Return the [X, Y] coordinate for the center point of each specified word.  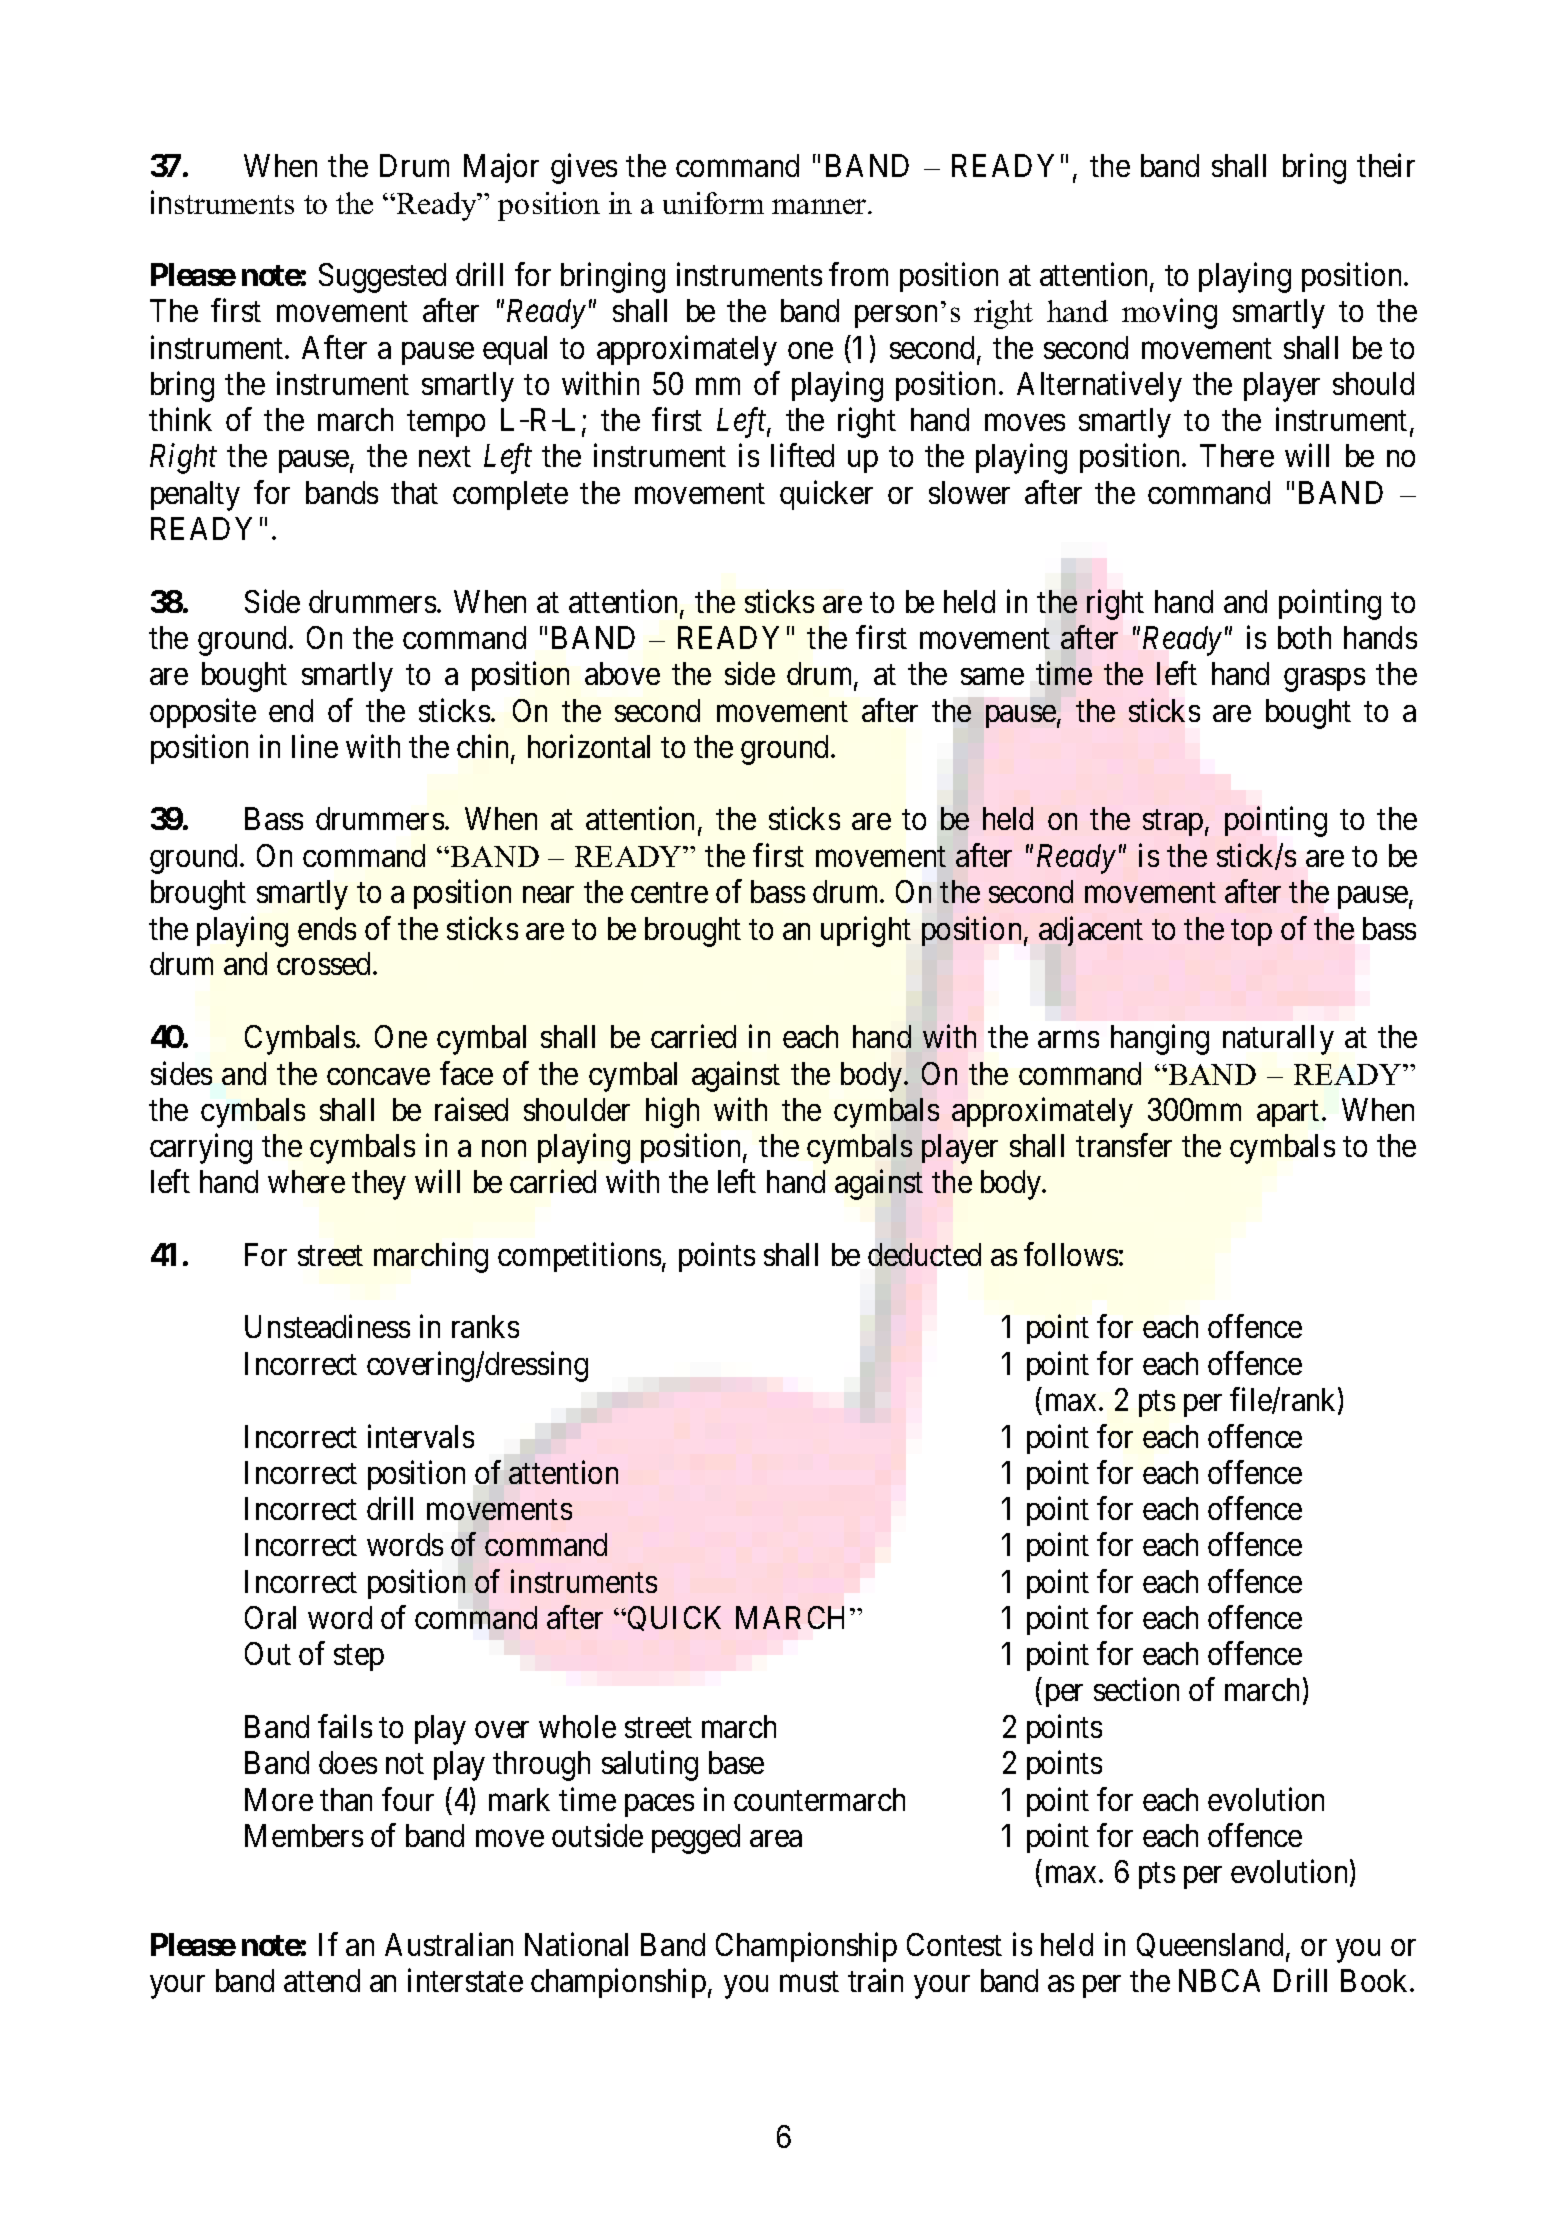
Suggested [382, 278]
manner [820, 206]
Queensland [1210, 1945]
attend [322, 1980]
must [809, 1982]
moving [1169, 314]
